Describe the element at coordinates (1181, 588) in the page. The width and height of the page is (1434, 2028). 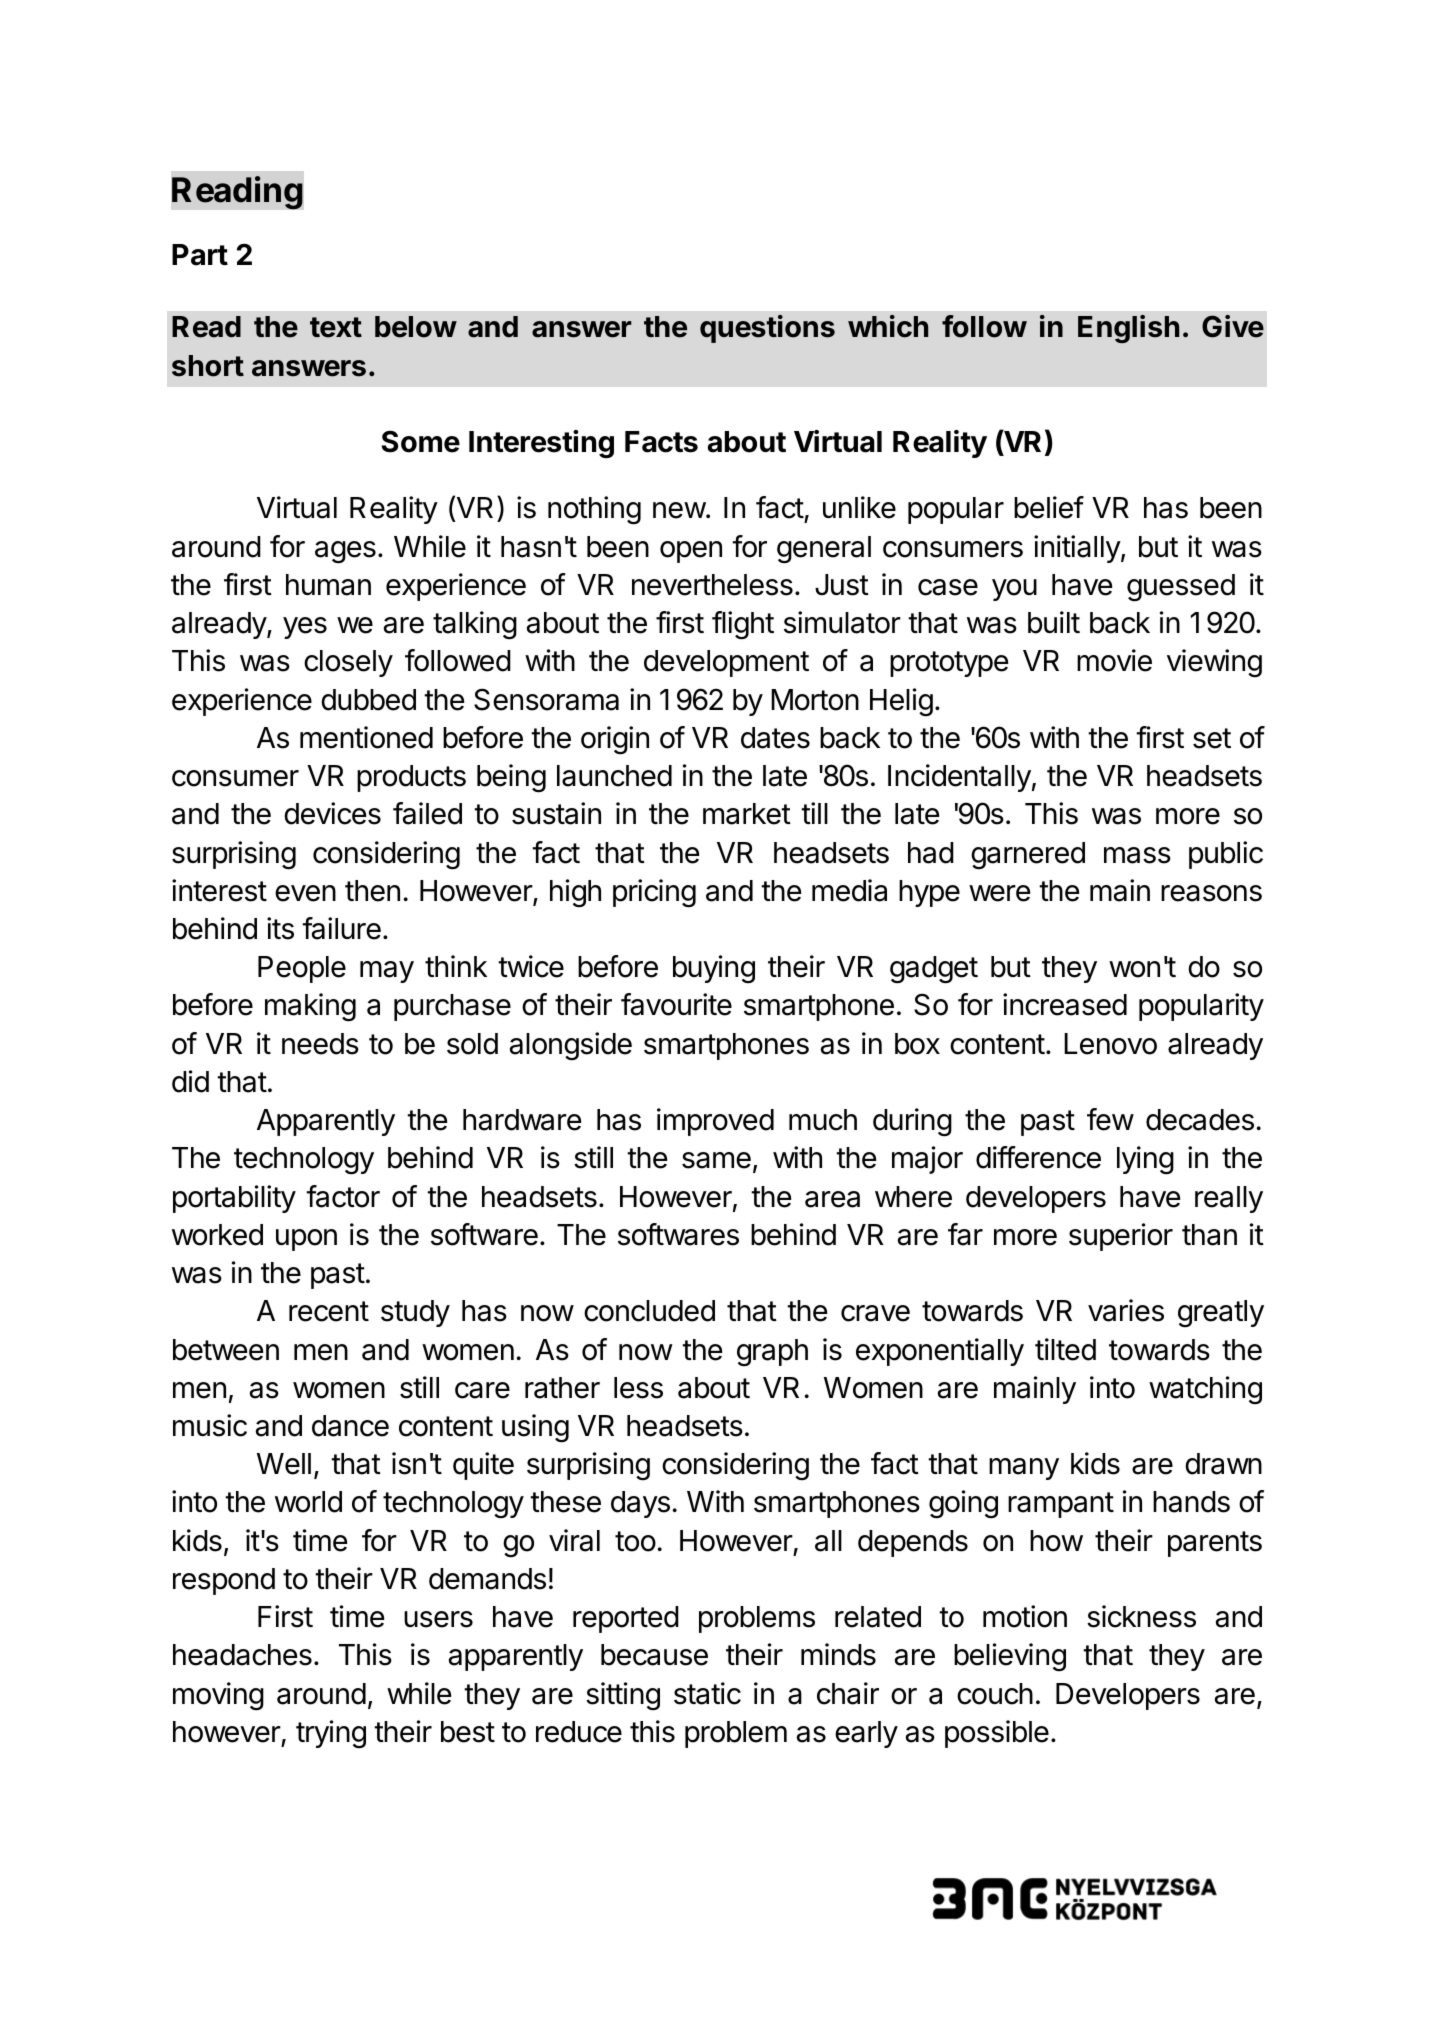
I see `guessed` at that location.
